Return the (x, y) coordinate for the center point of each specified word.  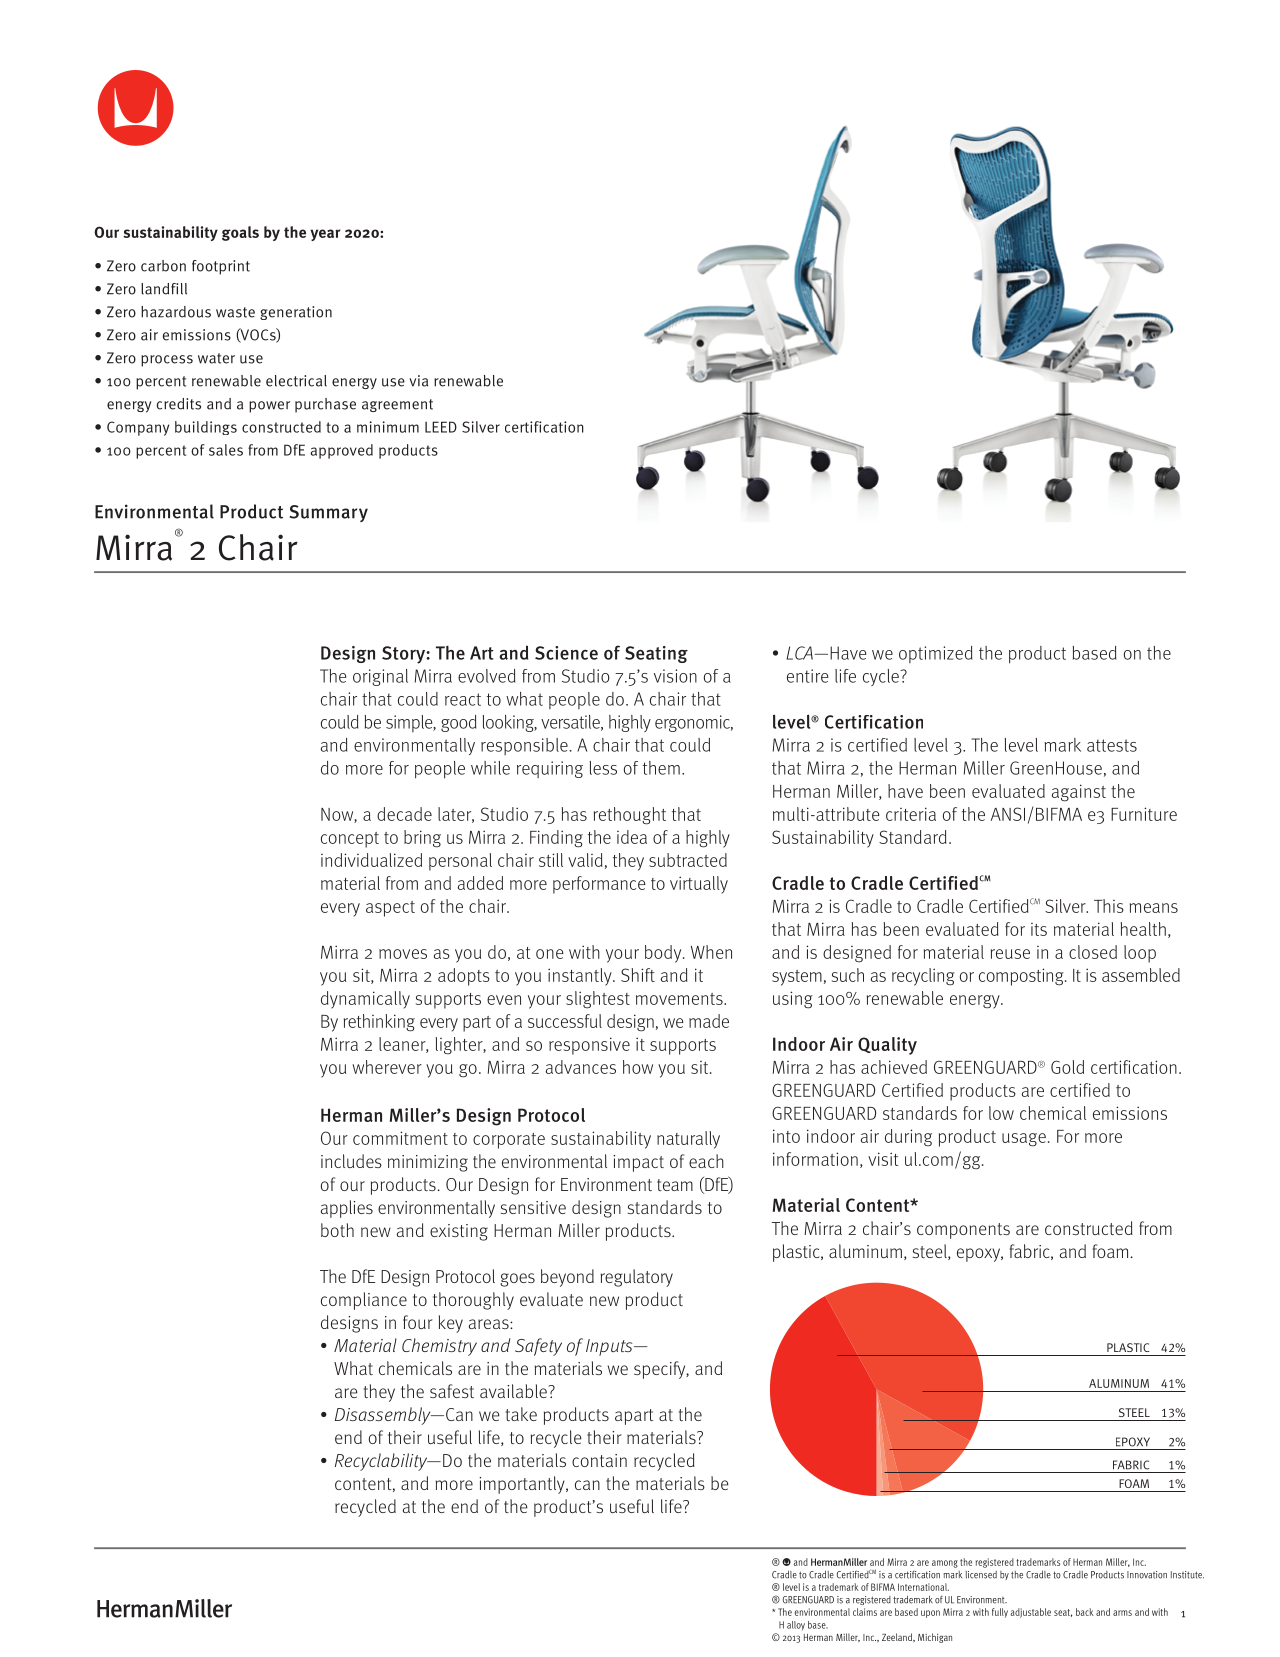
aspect (390, 909)
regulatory (637, 1278)
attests (1112, 745)
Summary (328, 513)
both (337, 1230)
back (1085, 1612)
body (664, 954)
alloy (796, 1625)
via (418, 381)
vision (675, 676)
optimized (935, 654)
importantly (523, 1485)
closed (1093, 952)
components (963, 1231)
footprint (221, 267)
